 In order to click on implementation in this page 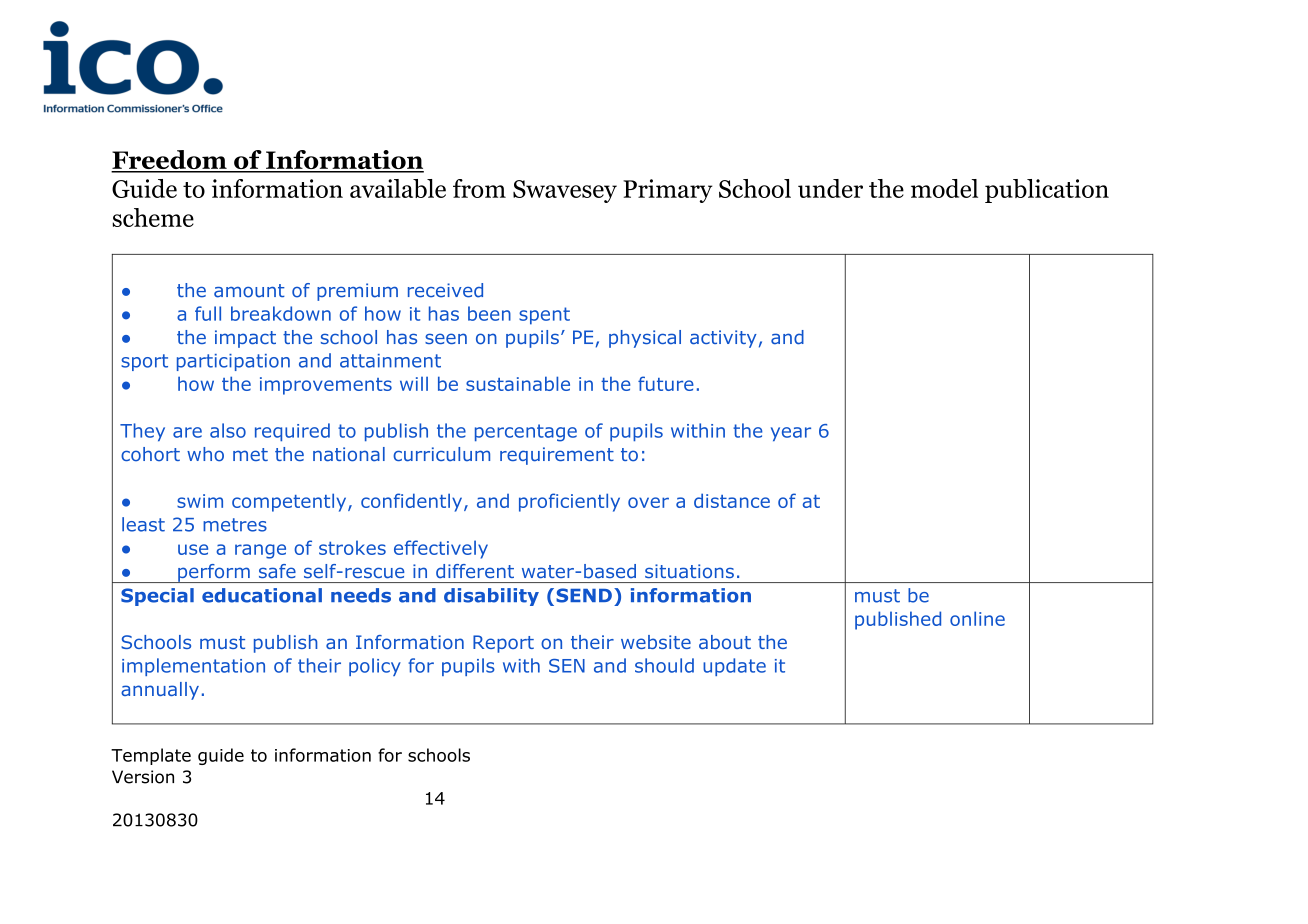, I will do `click(193, 667)`.
